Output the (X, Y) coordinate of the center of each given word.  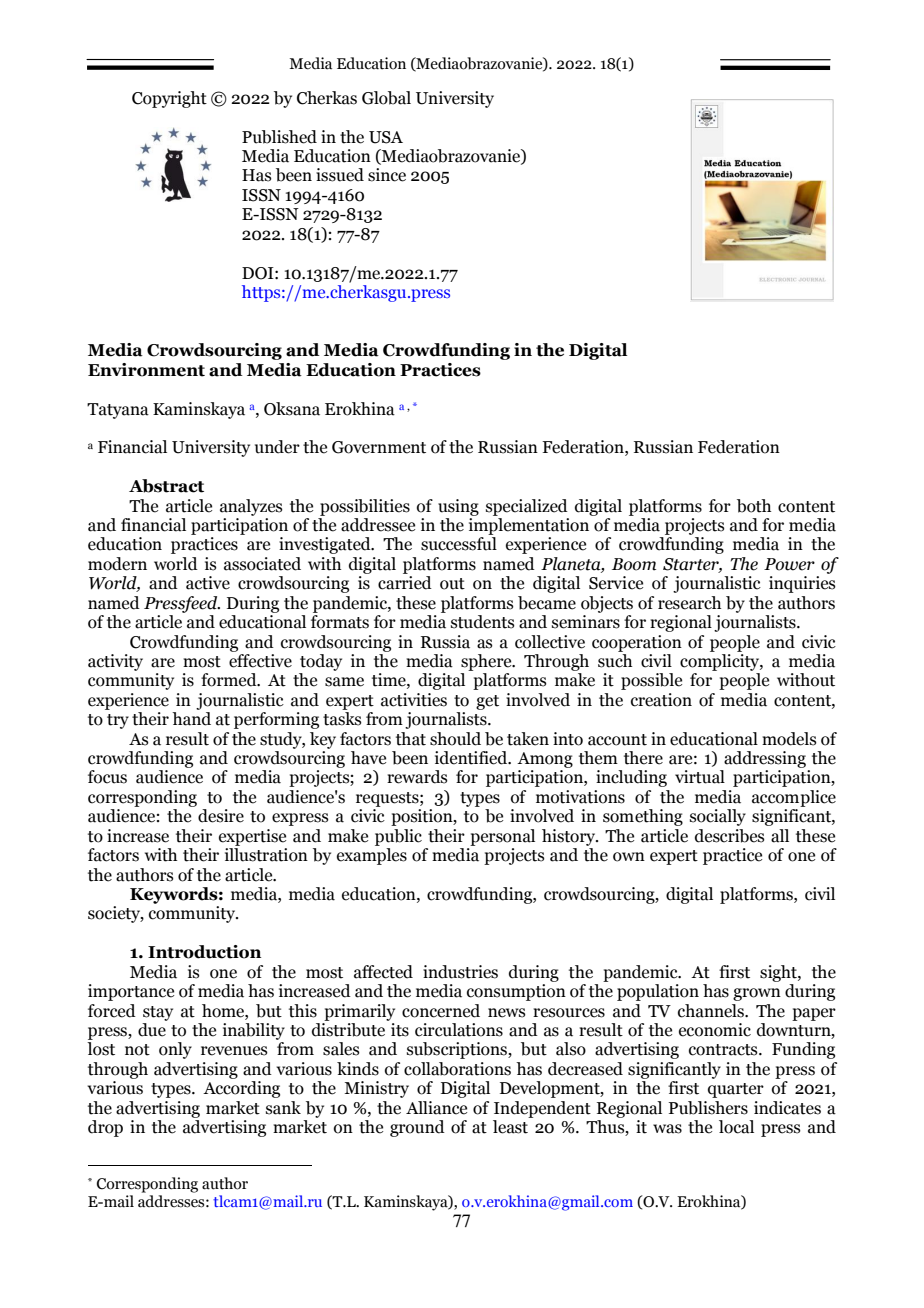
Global (386, 98)
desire (221, 816)
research (689, 603)
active (208, 583)
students (483, 622)
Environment (146, 370)
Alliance (436, 1108)
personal (502, 837)
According (241, 1089)
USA (386, 137)
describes (730, 836)
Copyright (169, 99)
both (754, 506)
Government (379, 447)
